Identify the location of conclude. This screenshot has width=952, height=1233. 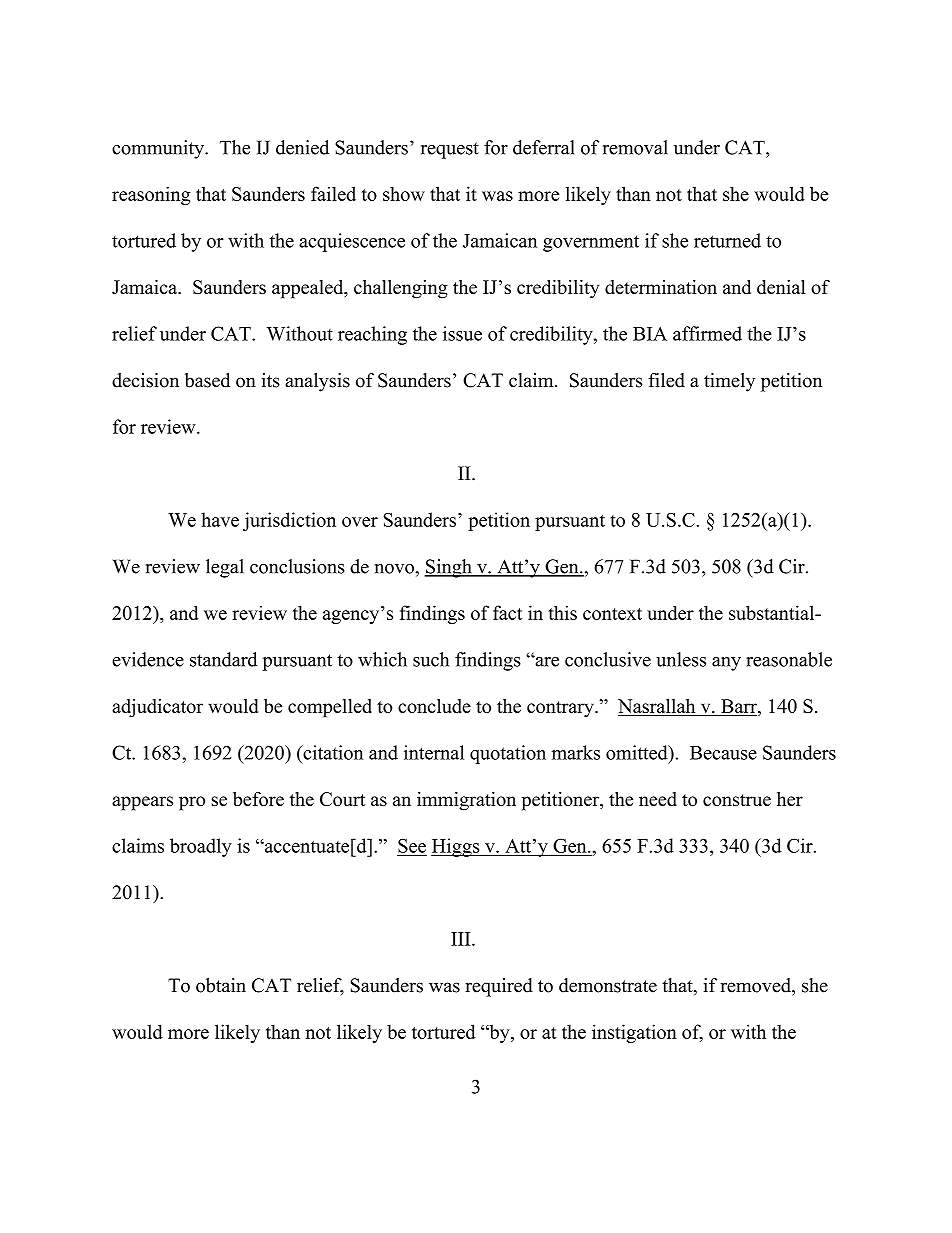
(434, 706).
